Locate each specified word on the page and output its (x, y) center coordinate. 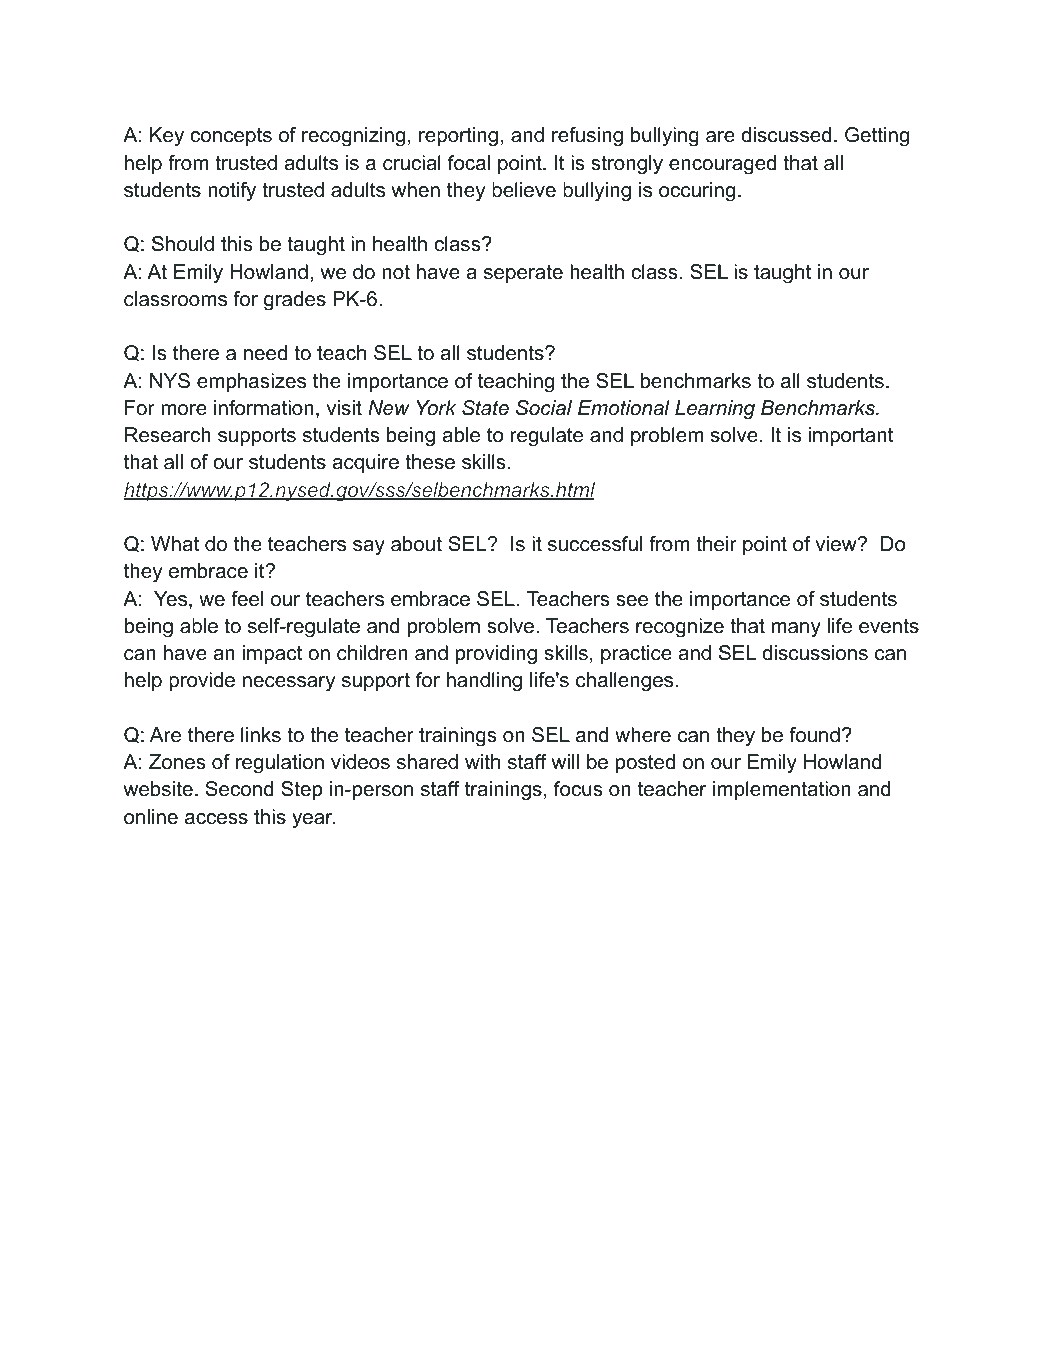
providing (496, 655)
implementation (782, 790)
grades (295, 301)
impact (272, 654)
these (430, 462)
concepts (231, 137)
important (851, 436)
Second (239, 789)
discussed (786, 135)
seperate (523, 274)
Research (168, 435)
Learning (715, 410)
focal (469, 163)
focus (578, 789)
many (796, 630)
